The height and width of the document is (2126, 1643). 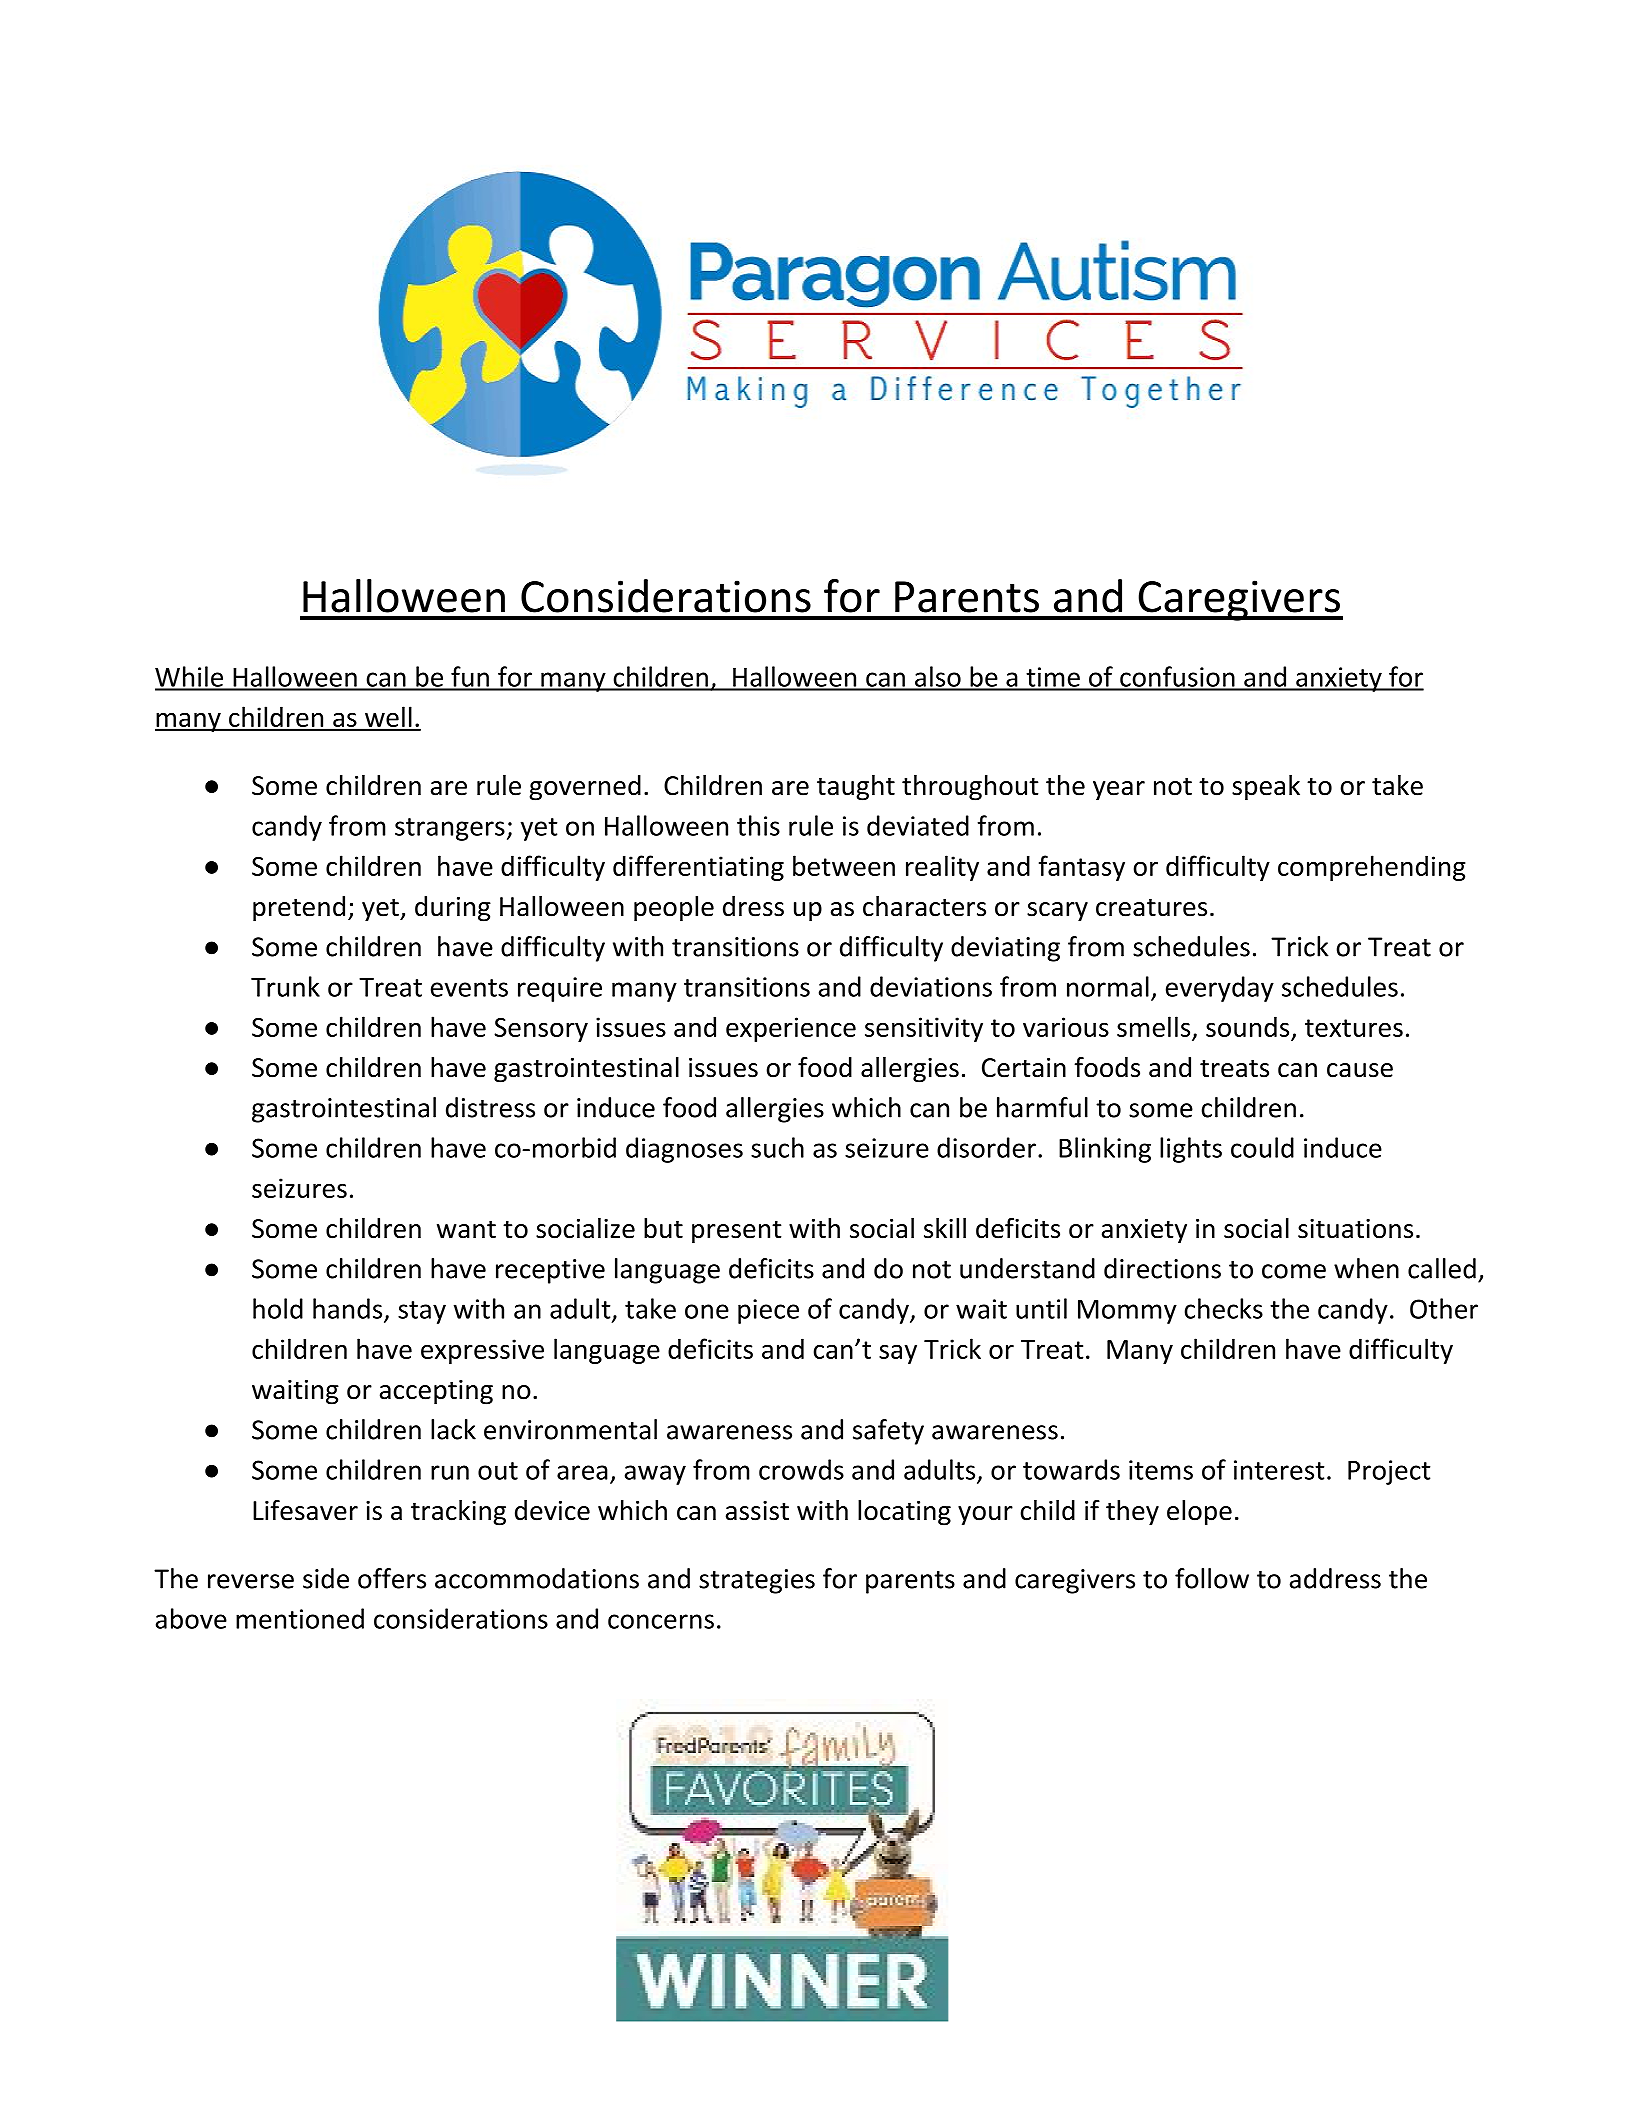 What do you see at coordinates (392, 1578) in the document?
I see `offers` at bounding box center [392, 1578].
